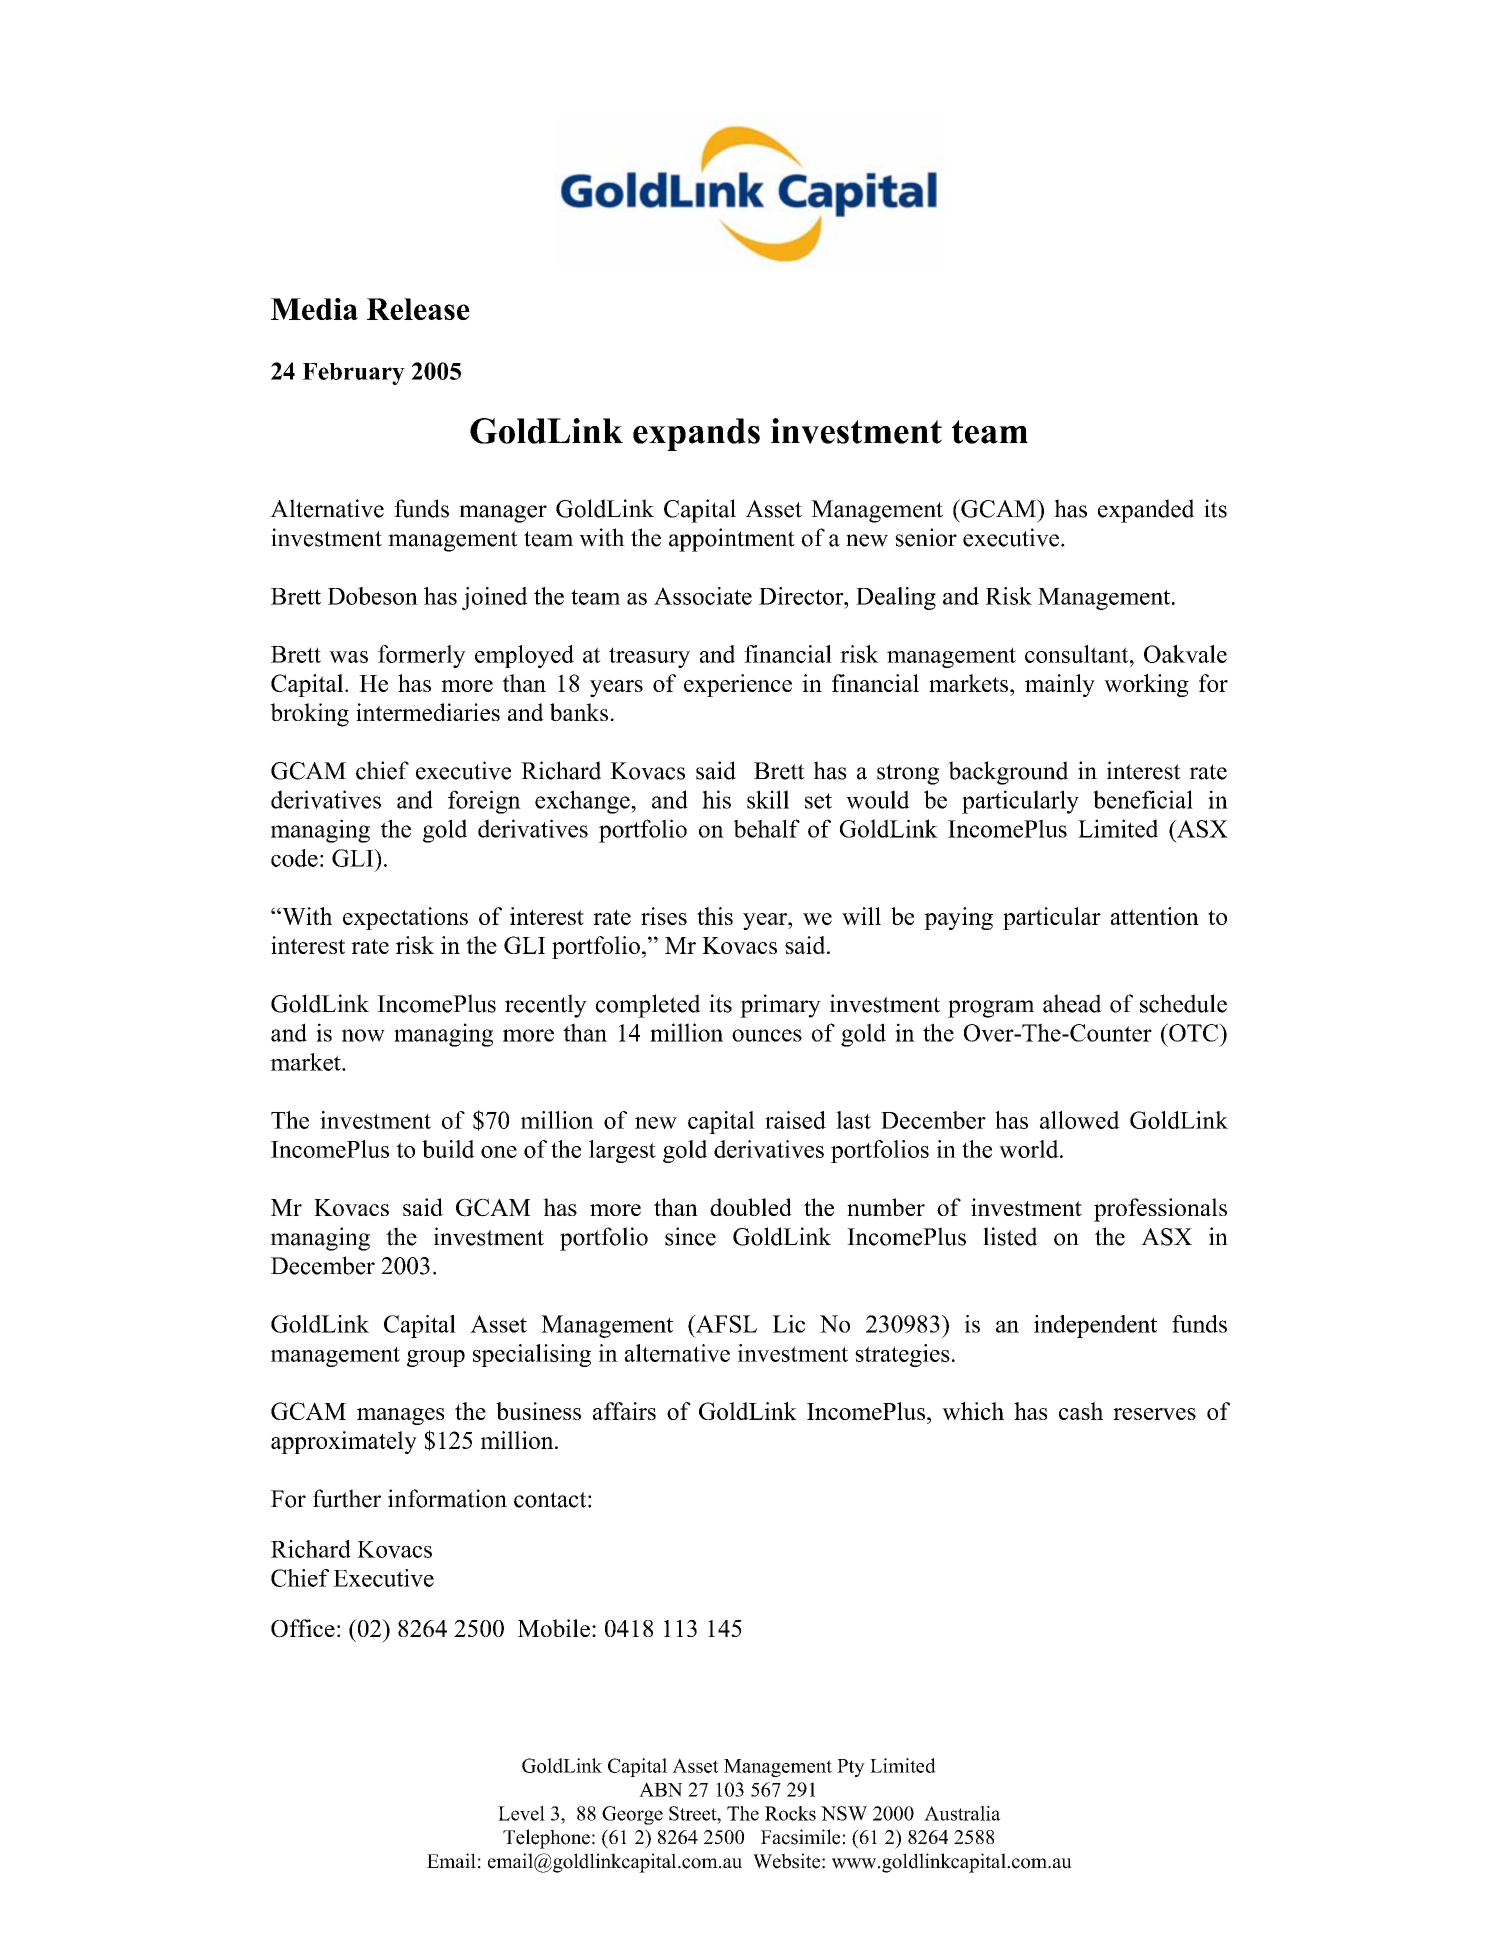  Describe the element at coordinates (1060, 685) in the screenshot. I see `mainly` at that location.
